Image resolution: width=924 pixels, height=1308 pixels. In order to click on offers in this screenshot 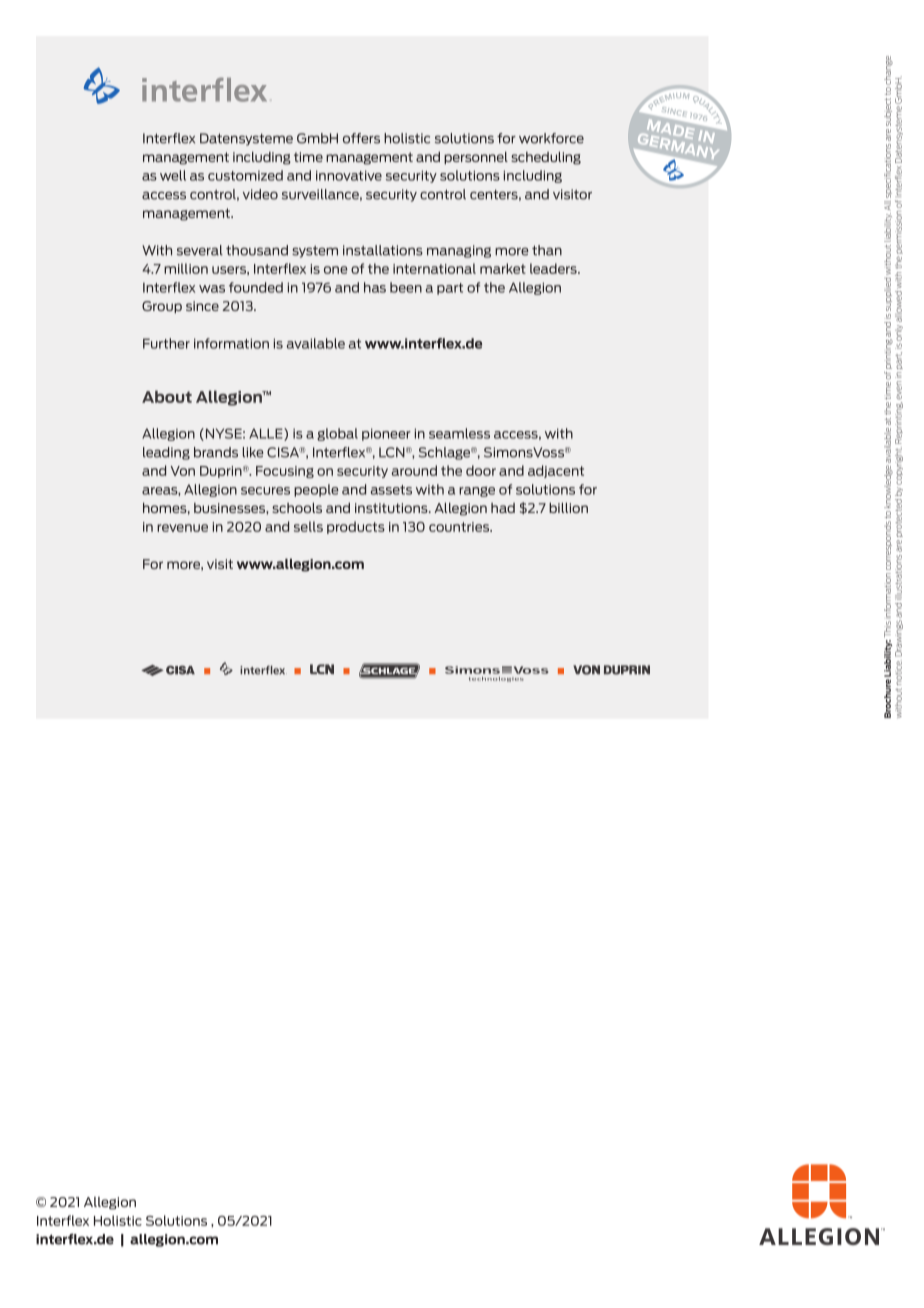, I will do `click(361, 138)`.
